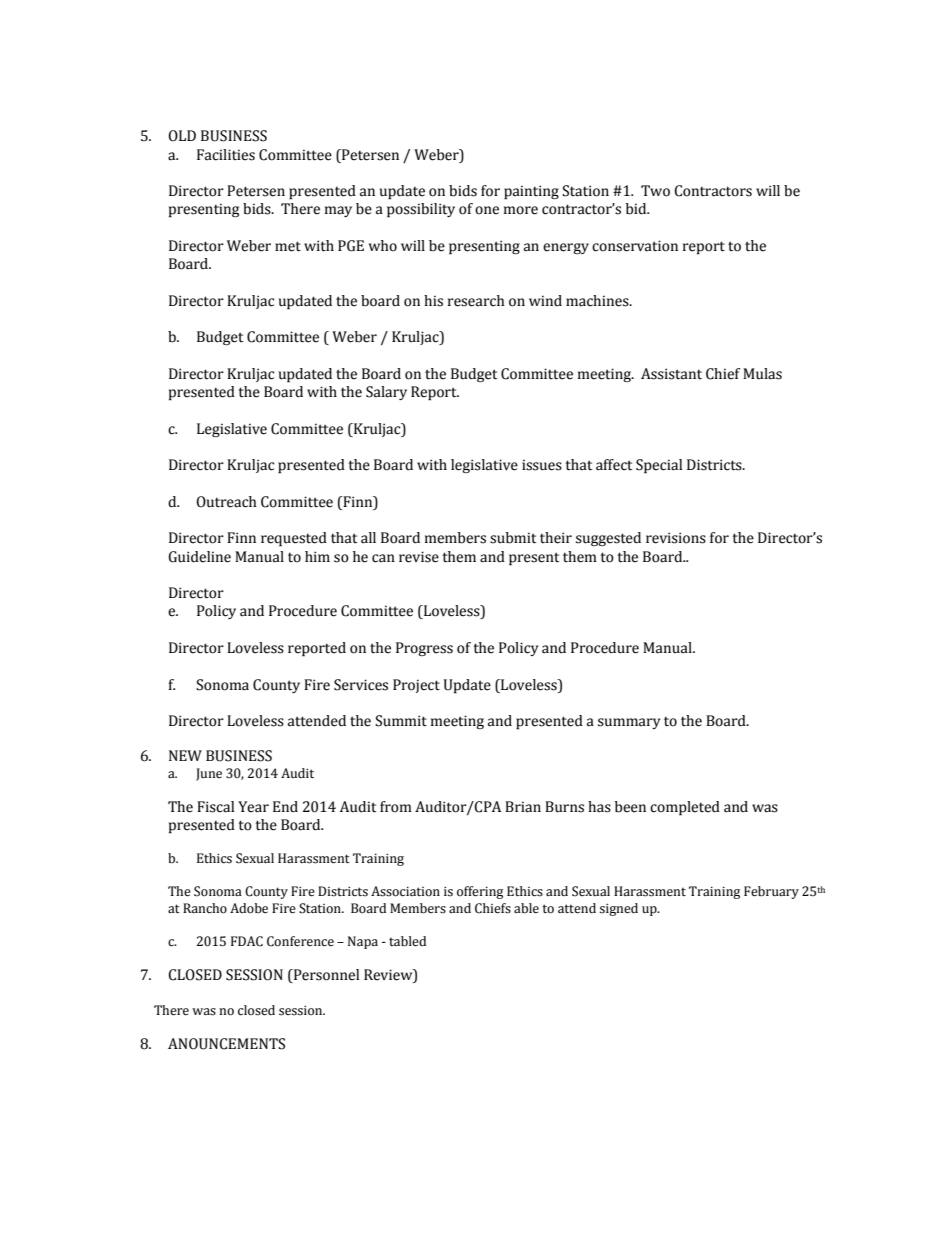  I want to click on one, so click(487, 210).
